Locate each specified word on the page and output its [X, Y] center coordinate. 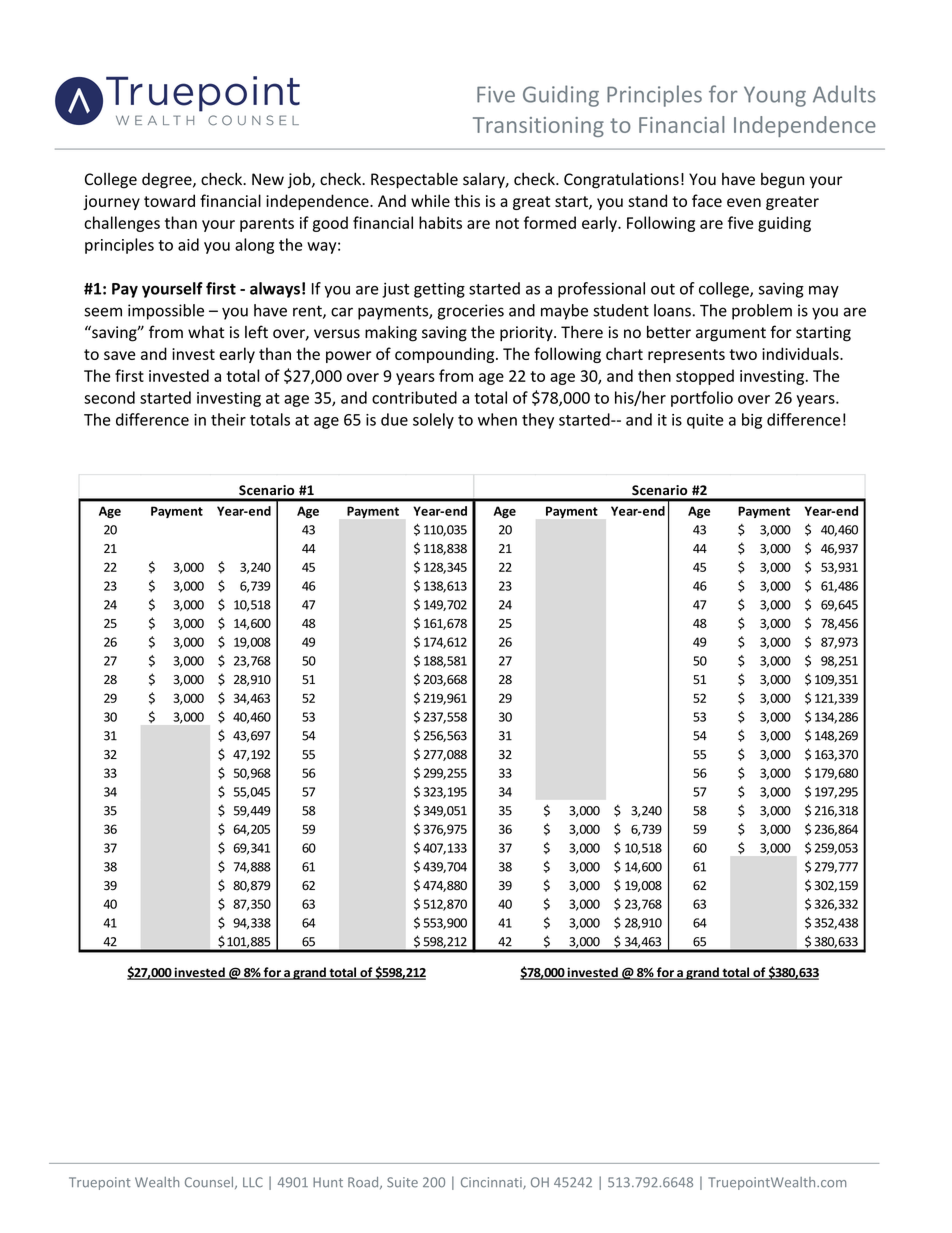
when [497, 419]
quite [705, 421]
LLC [253, 1182]
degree [168, 181]
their [228, 419]
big [752, 421]
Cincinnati [492, 1183]
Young [775, 96]
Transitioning [538, 127]
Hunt [328, 1182]
